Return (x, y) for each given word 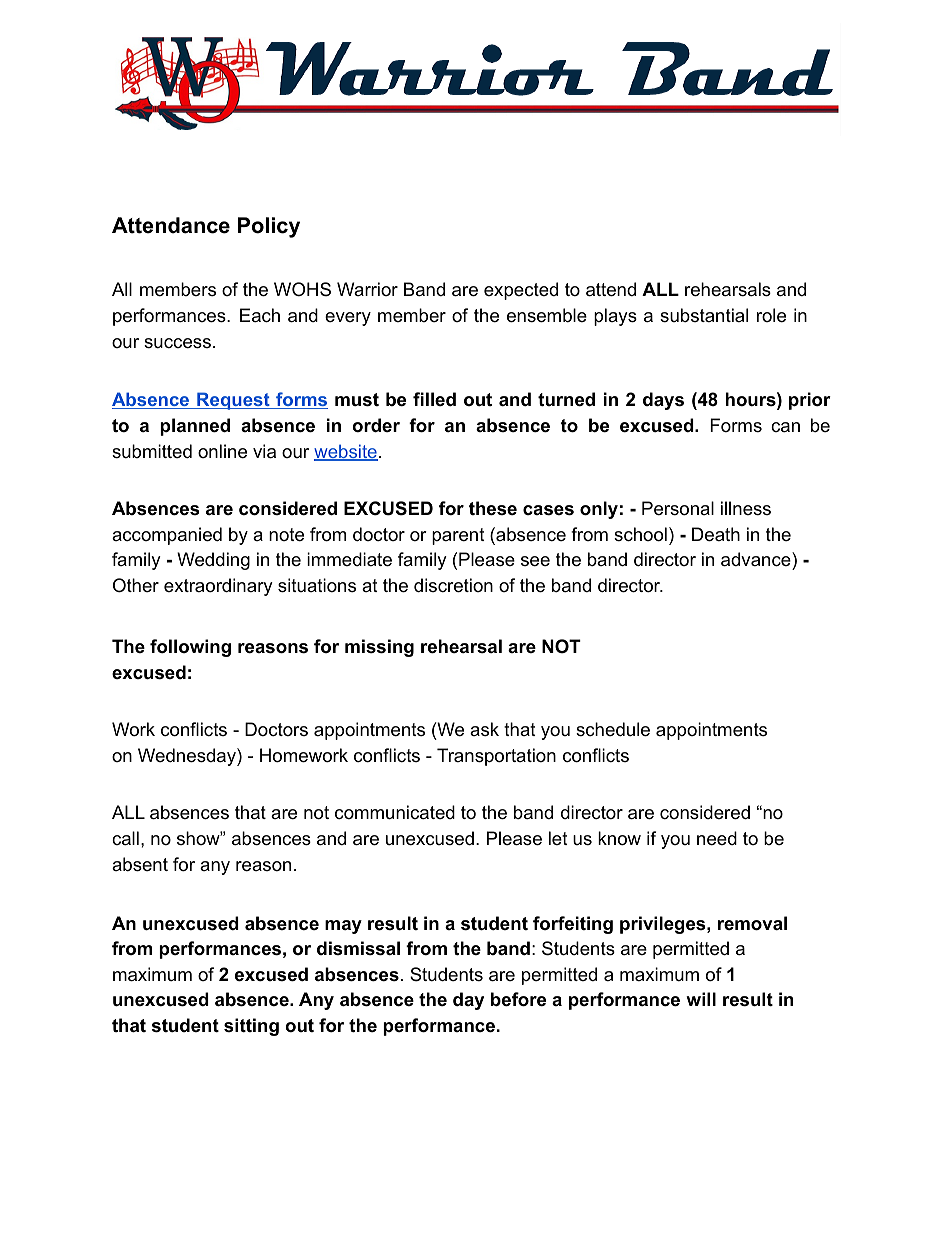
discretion (453, 585)
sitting (251, 1027)
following (190, 648)
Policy (269, 227)
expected (521, 291)
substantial (704, 315)
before (518, 999)
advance (757, 559)
